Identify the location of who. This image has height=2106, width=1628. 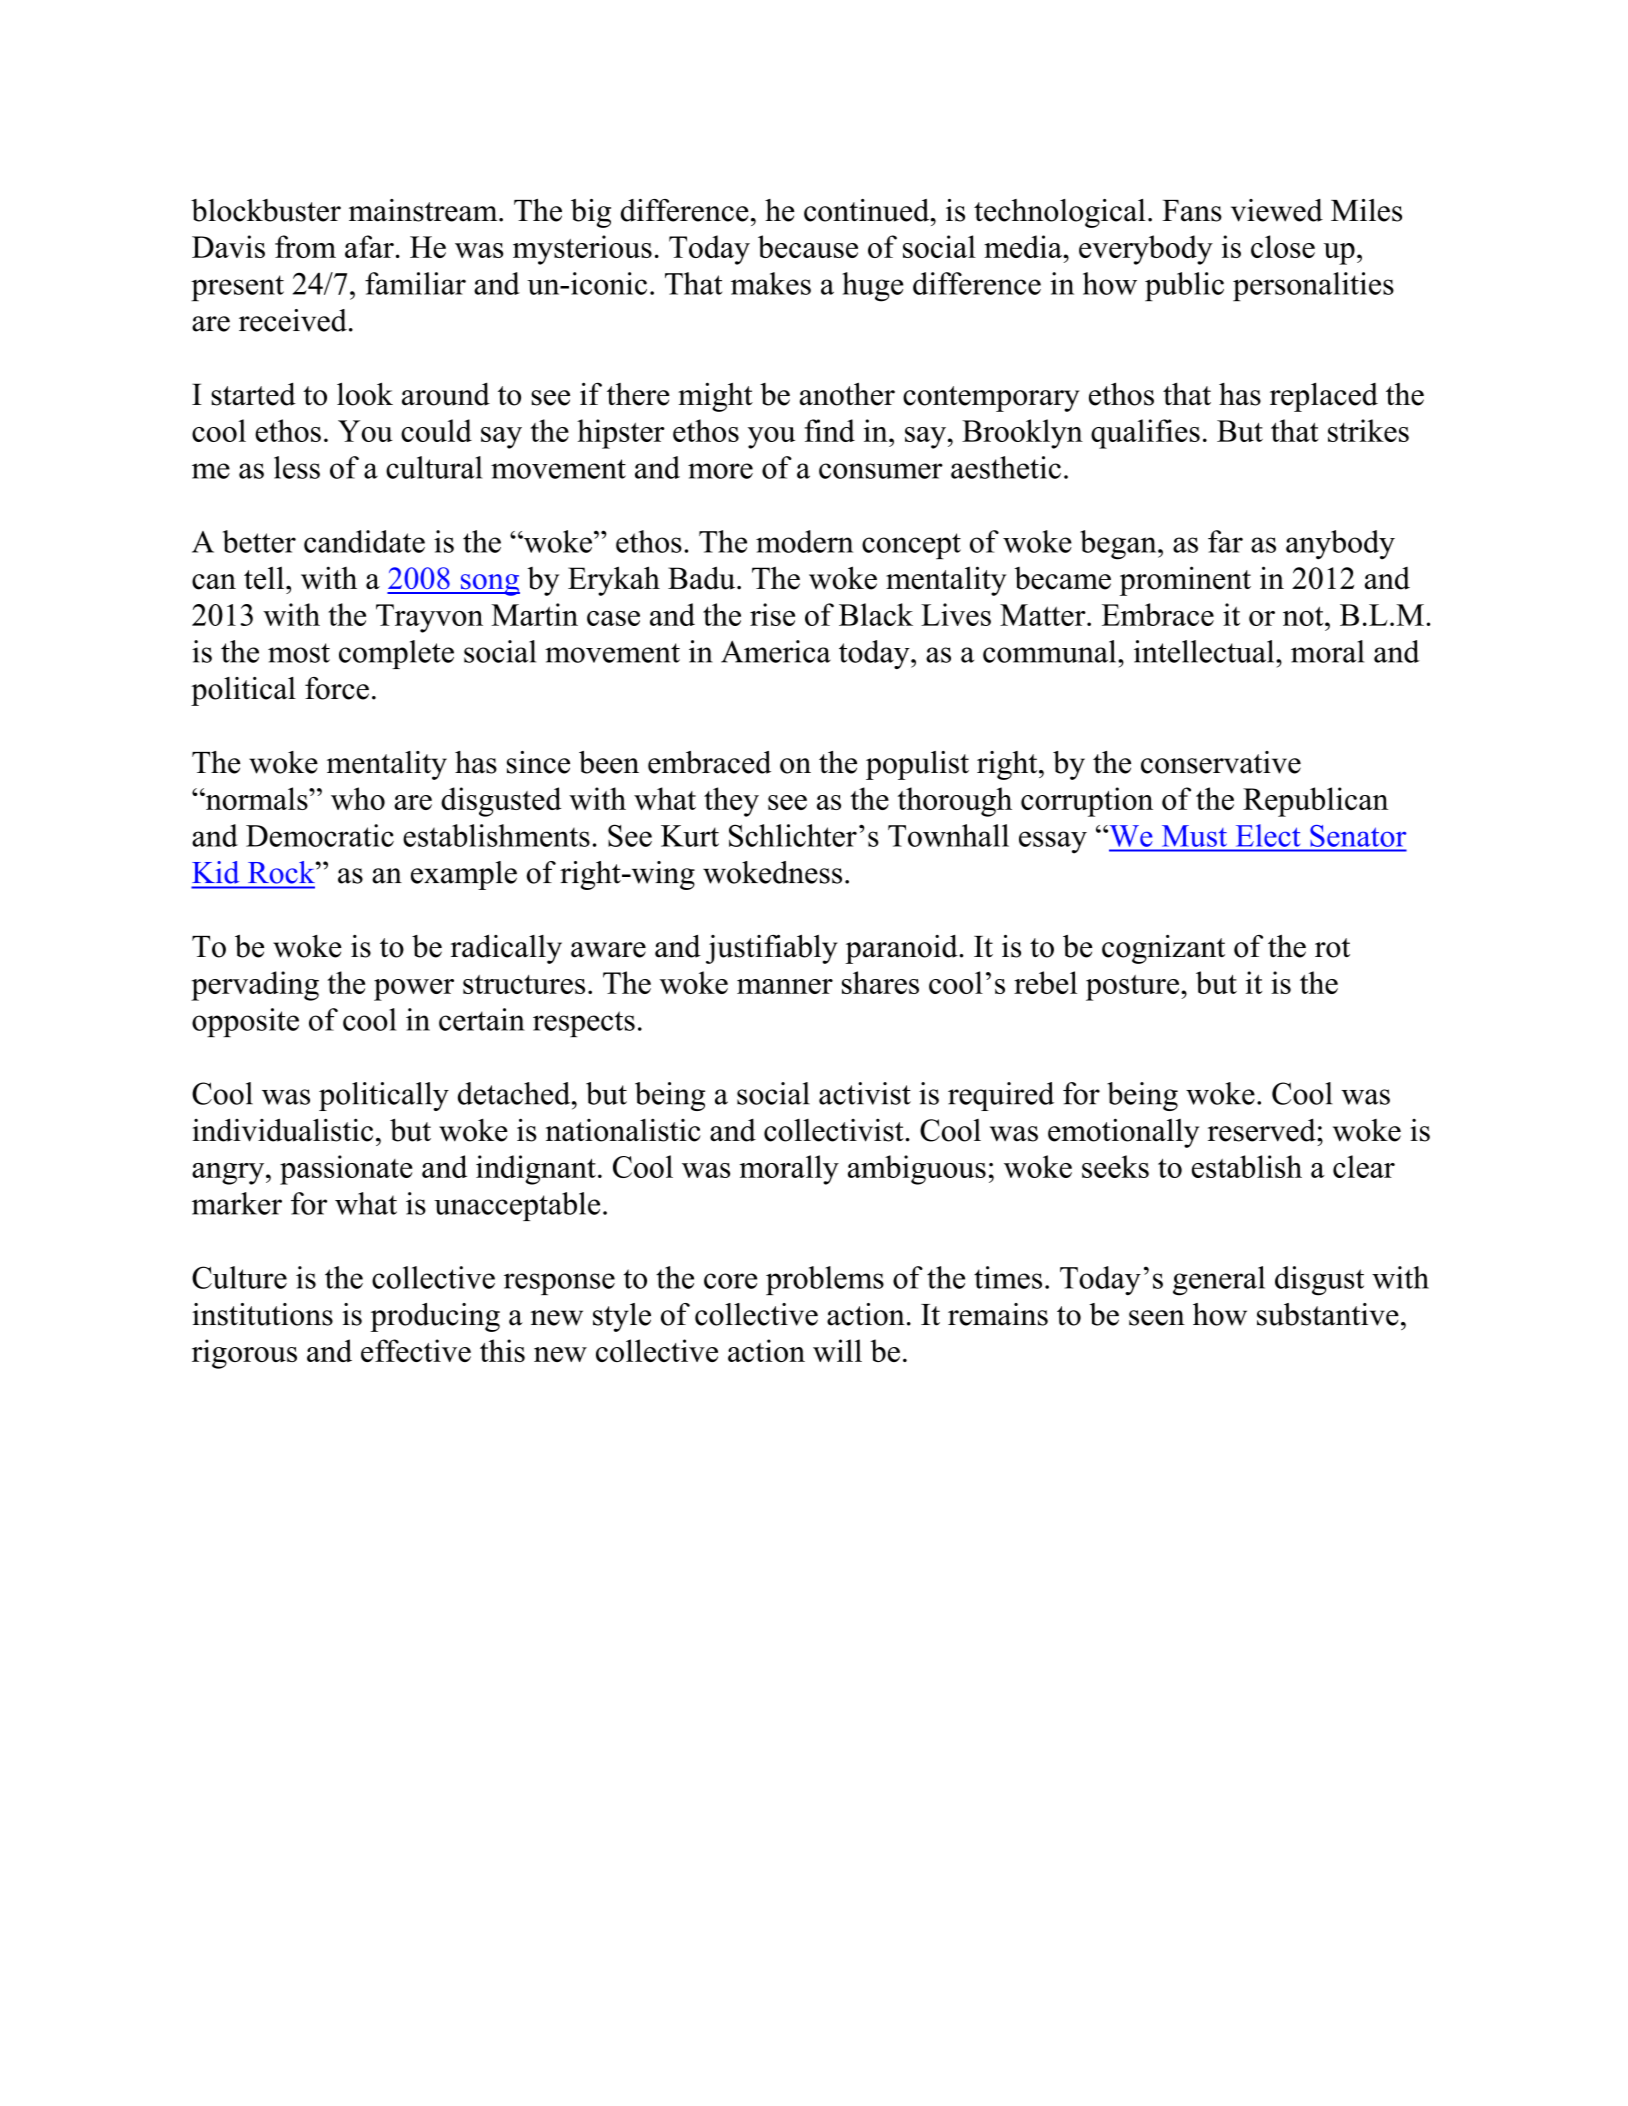
(358, 798).
